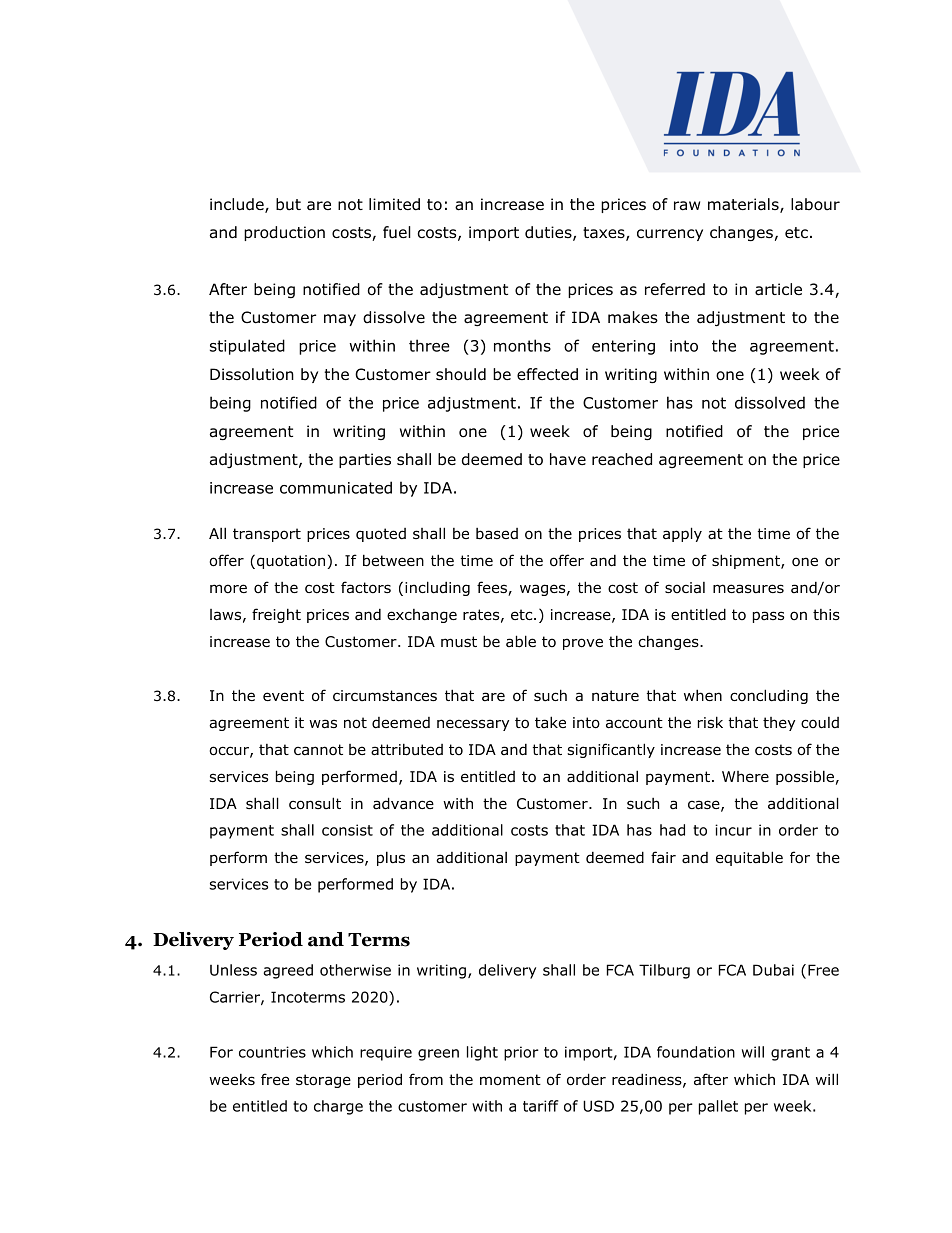  I want to click on prove, so click(583, 644).
